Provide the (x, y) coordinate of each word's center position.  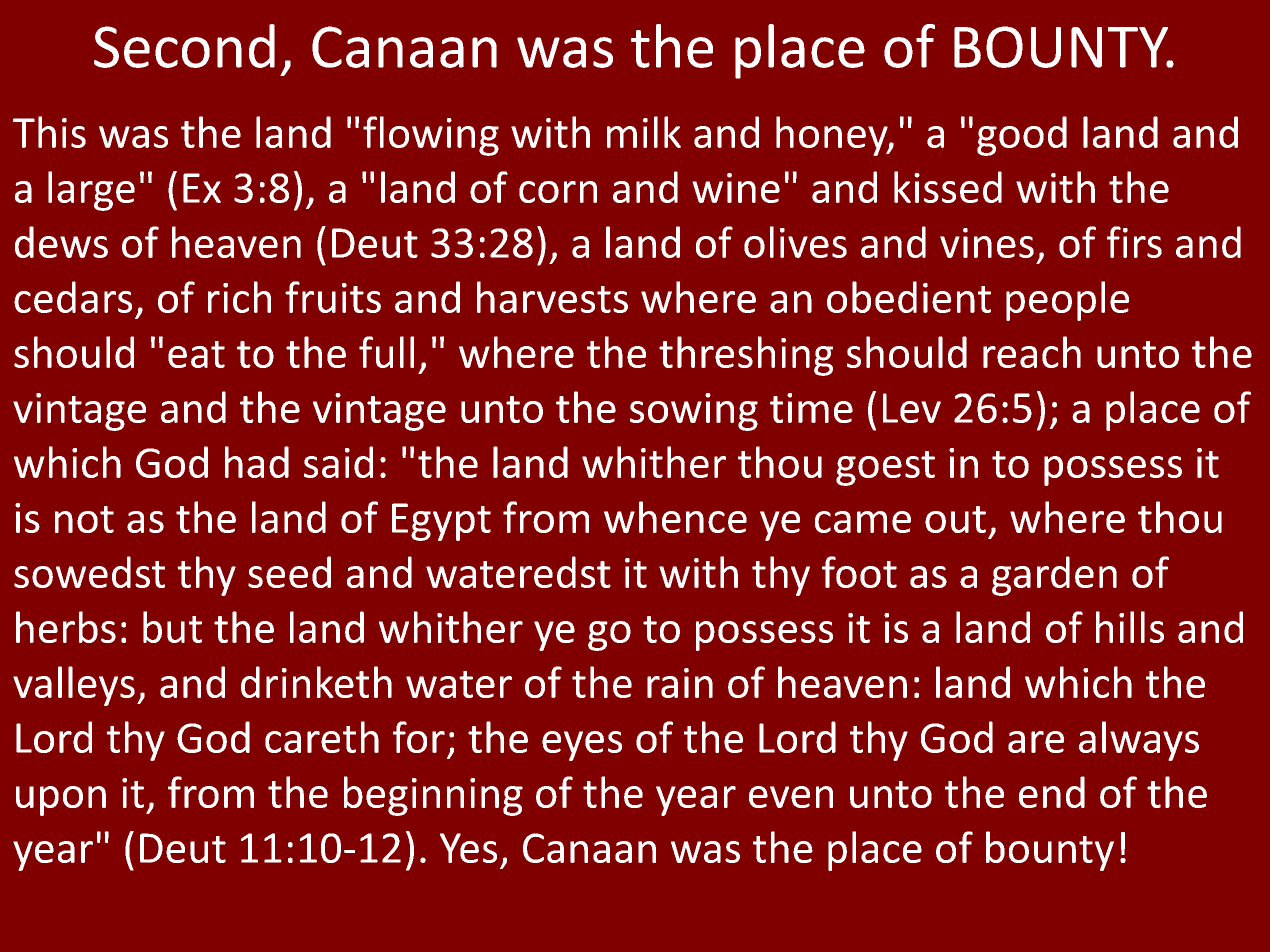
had (257, 462)
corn (558, 192)
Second (184, 46)
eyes (582, 746)
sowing (694, 412)
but (172, 627)
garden (1054, 576)
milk (644, 132)
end (1052, 792)
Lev (912, 408)
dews (61, 242)
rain (680, 683)
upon (61, 801)
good (1022, 136)
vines (987, 243)
